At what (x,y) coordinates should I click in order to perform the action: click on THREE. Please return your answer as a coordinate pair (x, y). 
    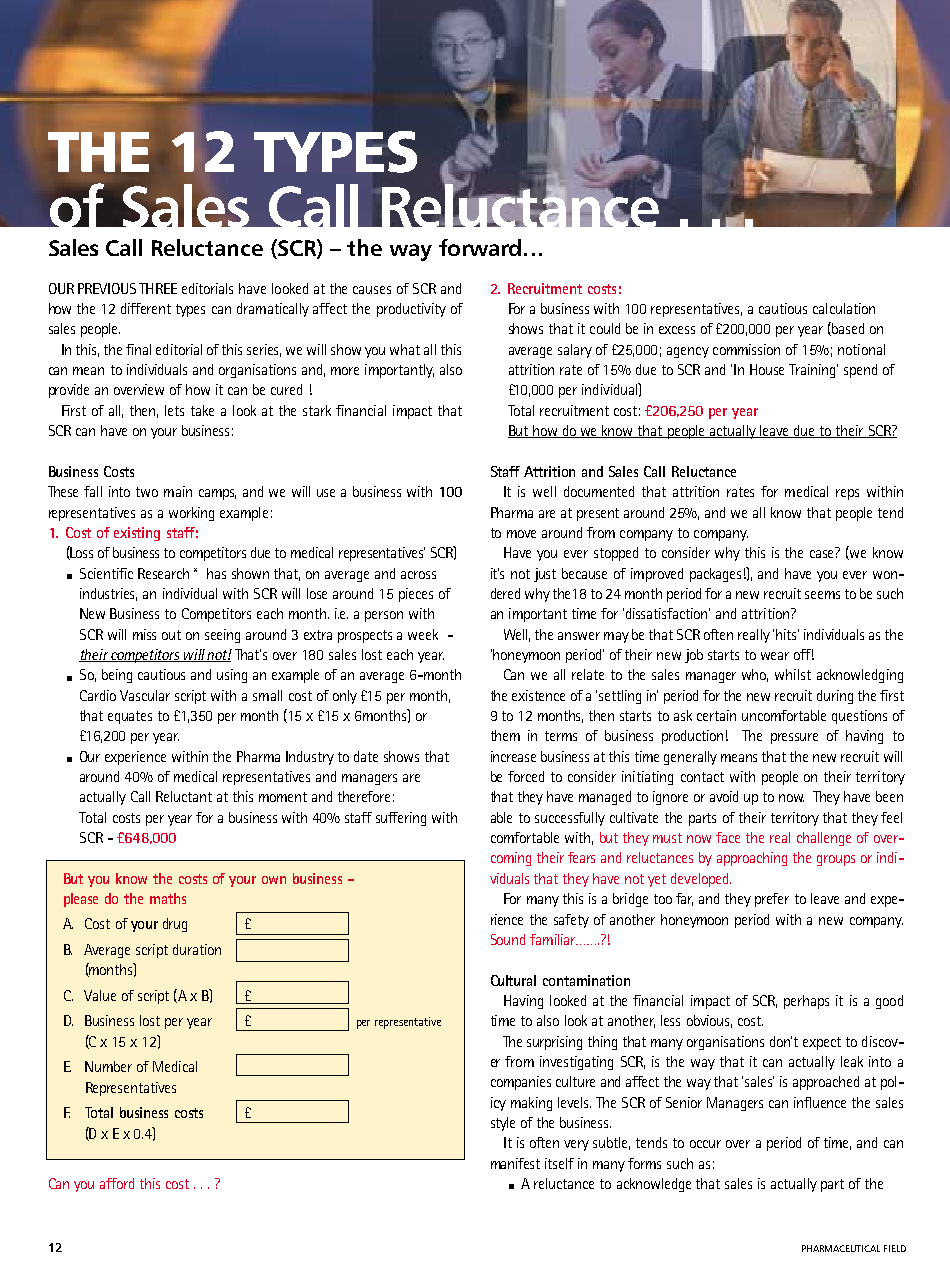
    Looking at the image, I should click on (158, 288).
